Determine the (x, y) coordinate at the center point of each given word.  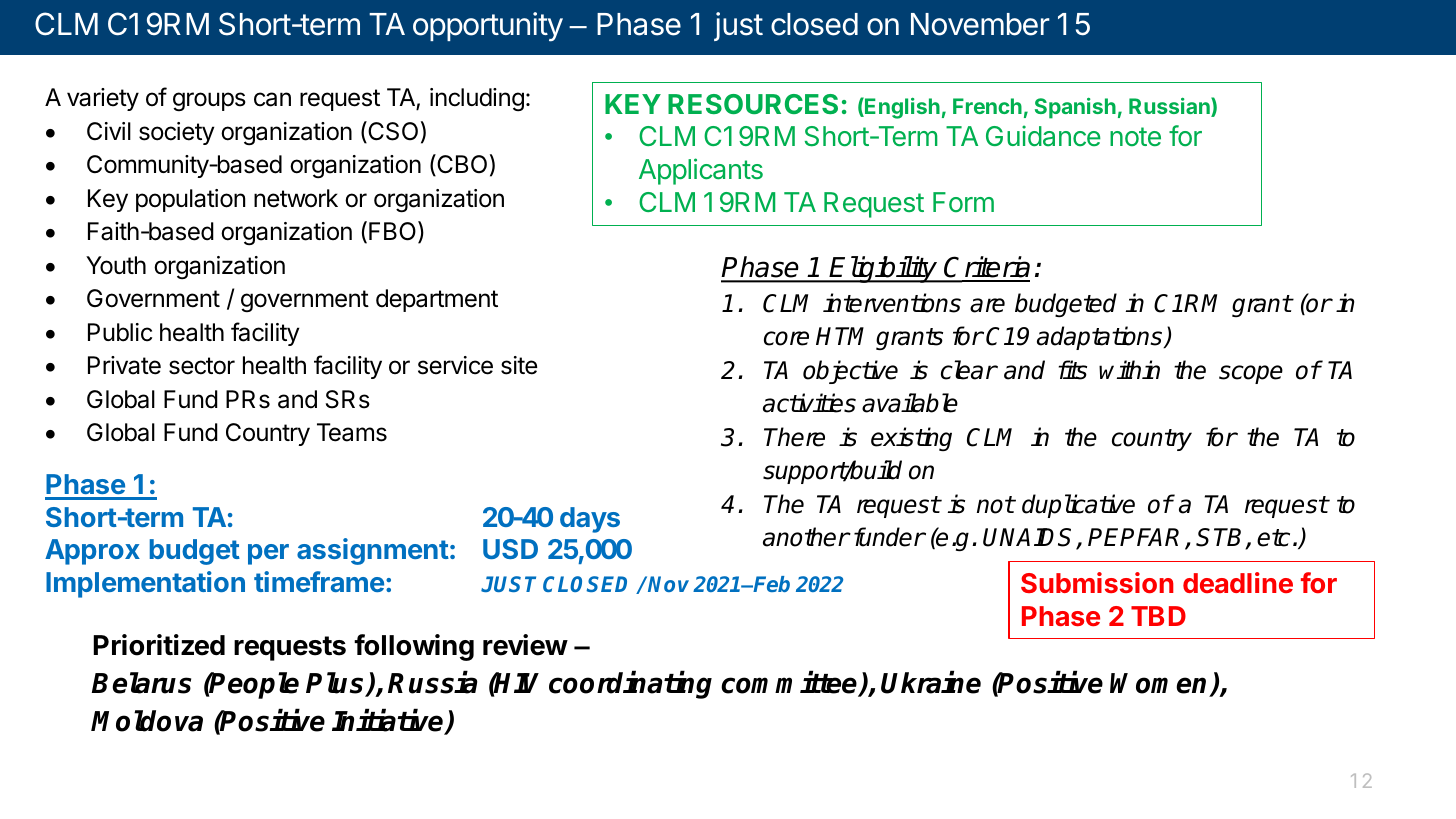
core (786, 338)
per (268, 554)
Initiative (389, 721)
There (794, 437)
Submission (1097, 582)
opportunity (488, 27)
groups (209, 101)
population (190, 200)
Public (120, 332)
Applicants (701, 171)
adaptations (1101, 338)
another (806, 537)
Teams (352, 432)
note (1135, 136)
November (980, 24)
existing (911, 439)
